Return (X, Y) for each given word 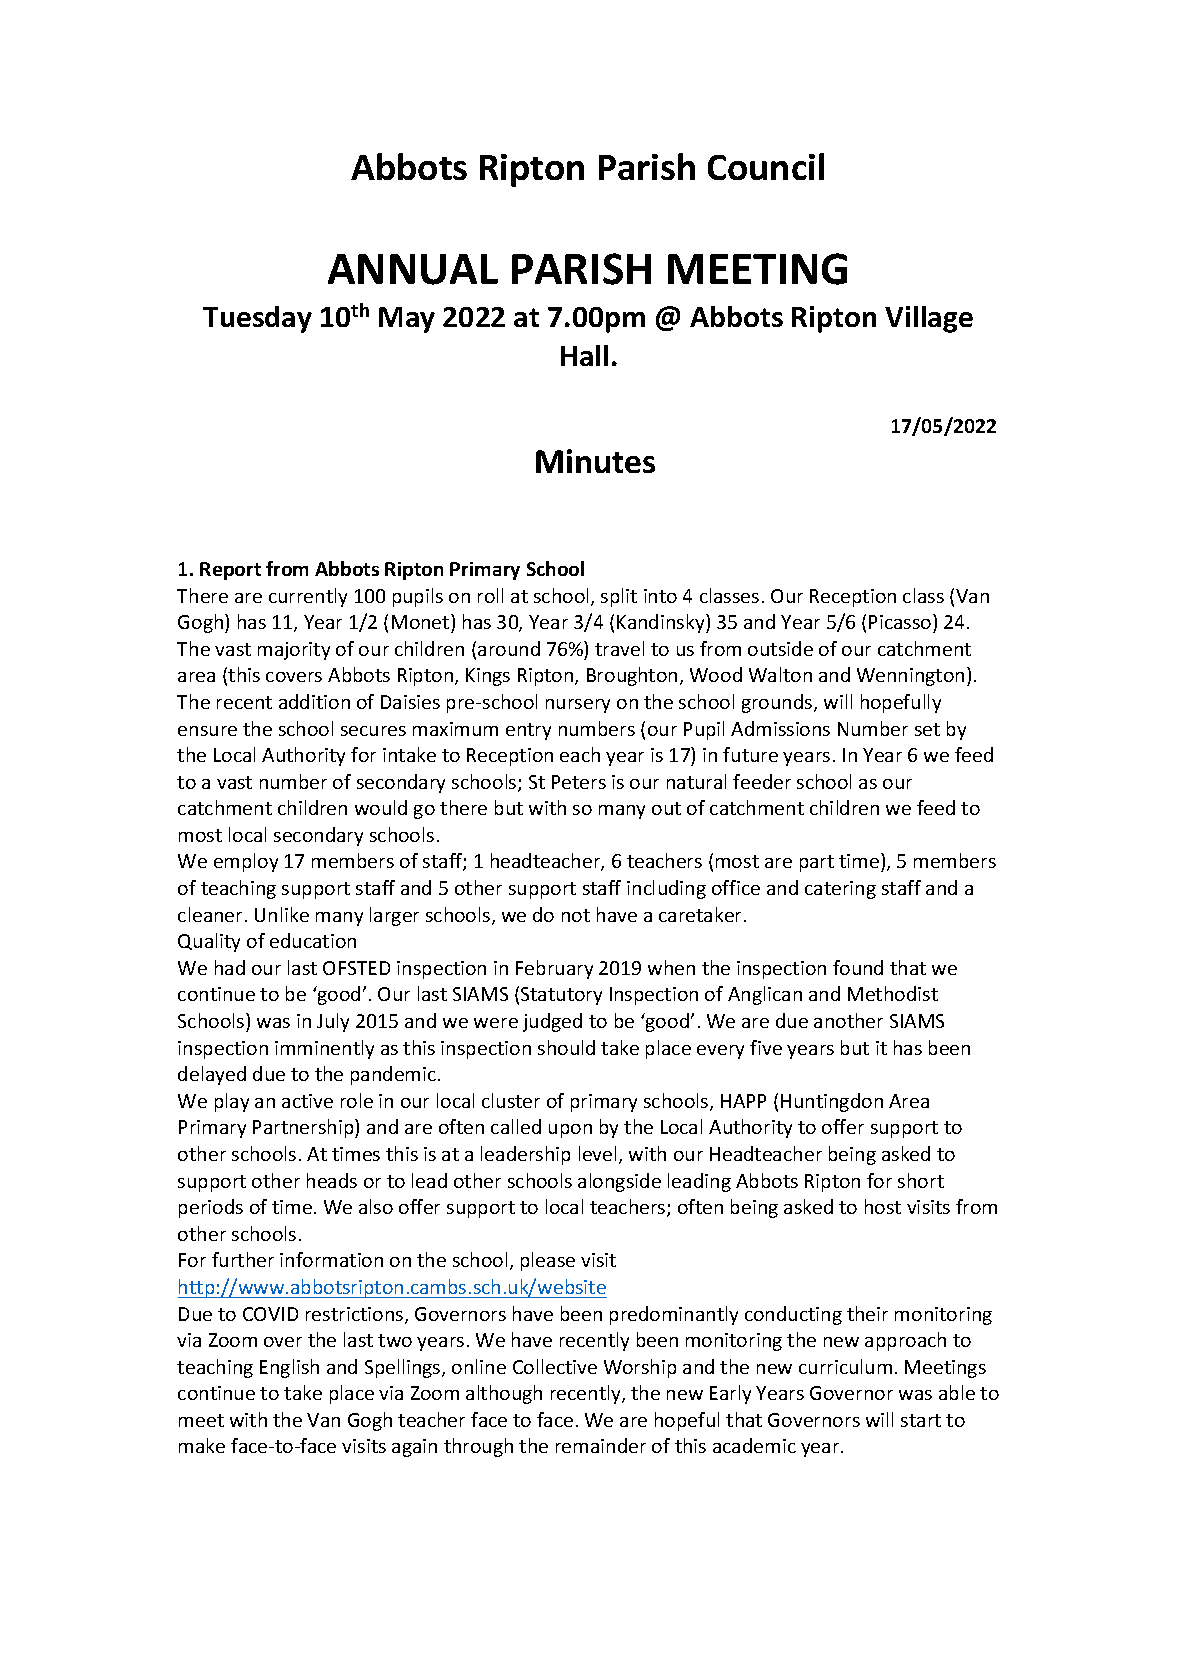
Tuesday (257, 319)
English (289, 1368)
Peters (579, 782)
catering (840, 890)
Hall (584, 355)
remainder (601, 1445)
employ (246, 862)
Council (766, 166)
